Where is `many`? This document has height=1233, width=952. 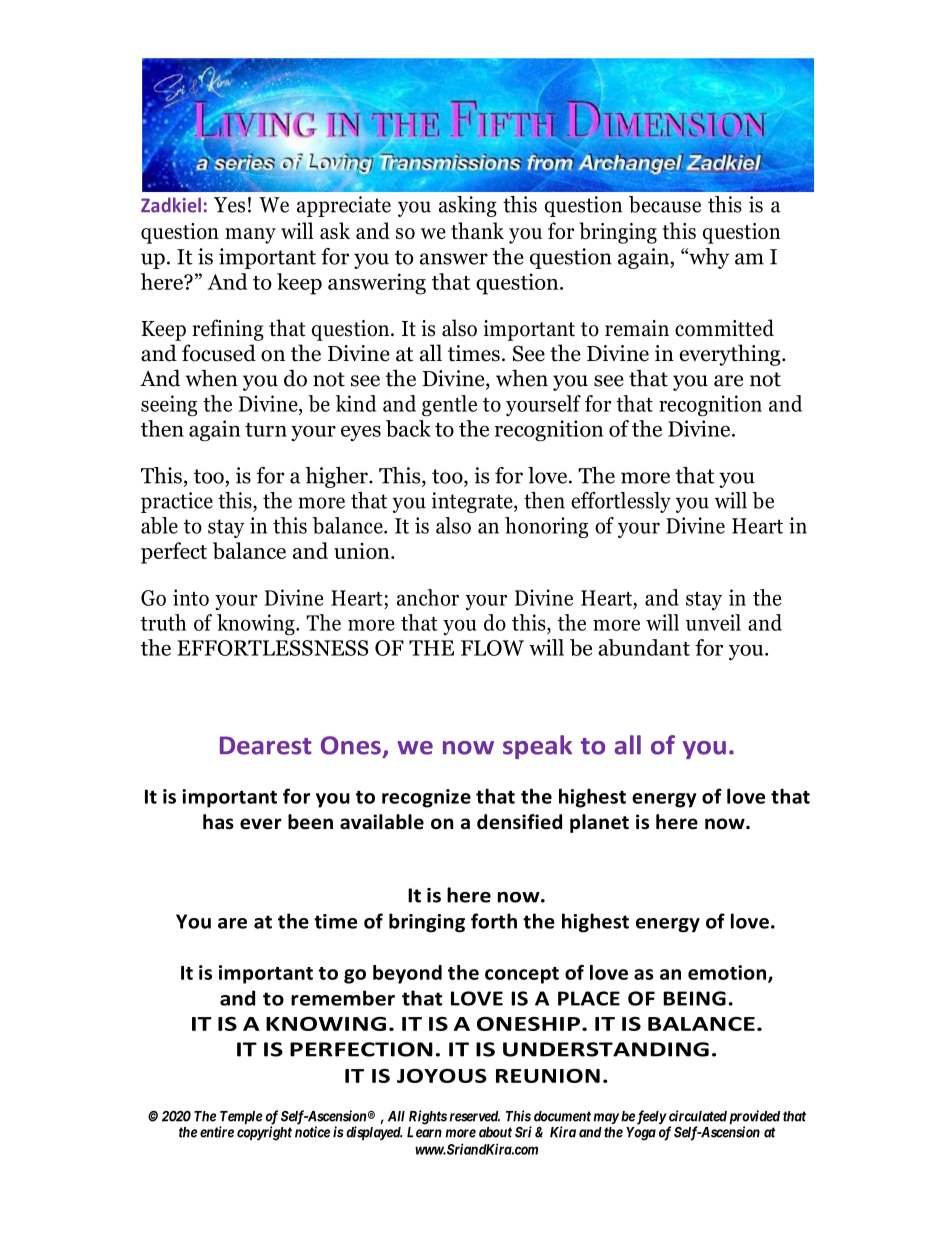
many is located at coordinates (250, 236).
